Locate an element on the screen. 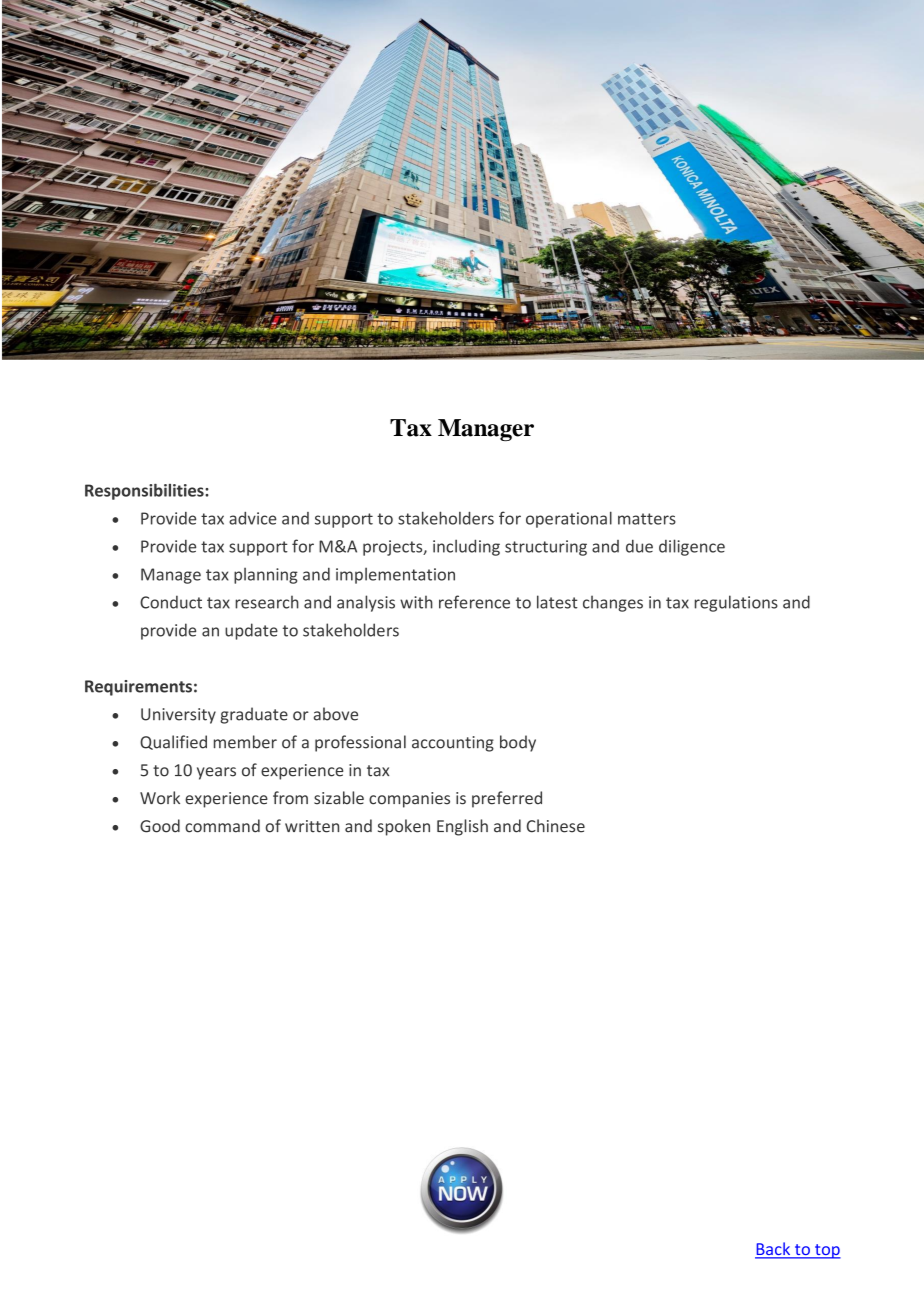 This screenshot has height=1308, width=924. Back is located at coordinates (774, 1250).
